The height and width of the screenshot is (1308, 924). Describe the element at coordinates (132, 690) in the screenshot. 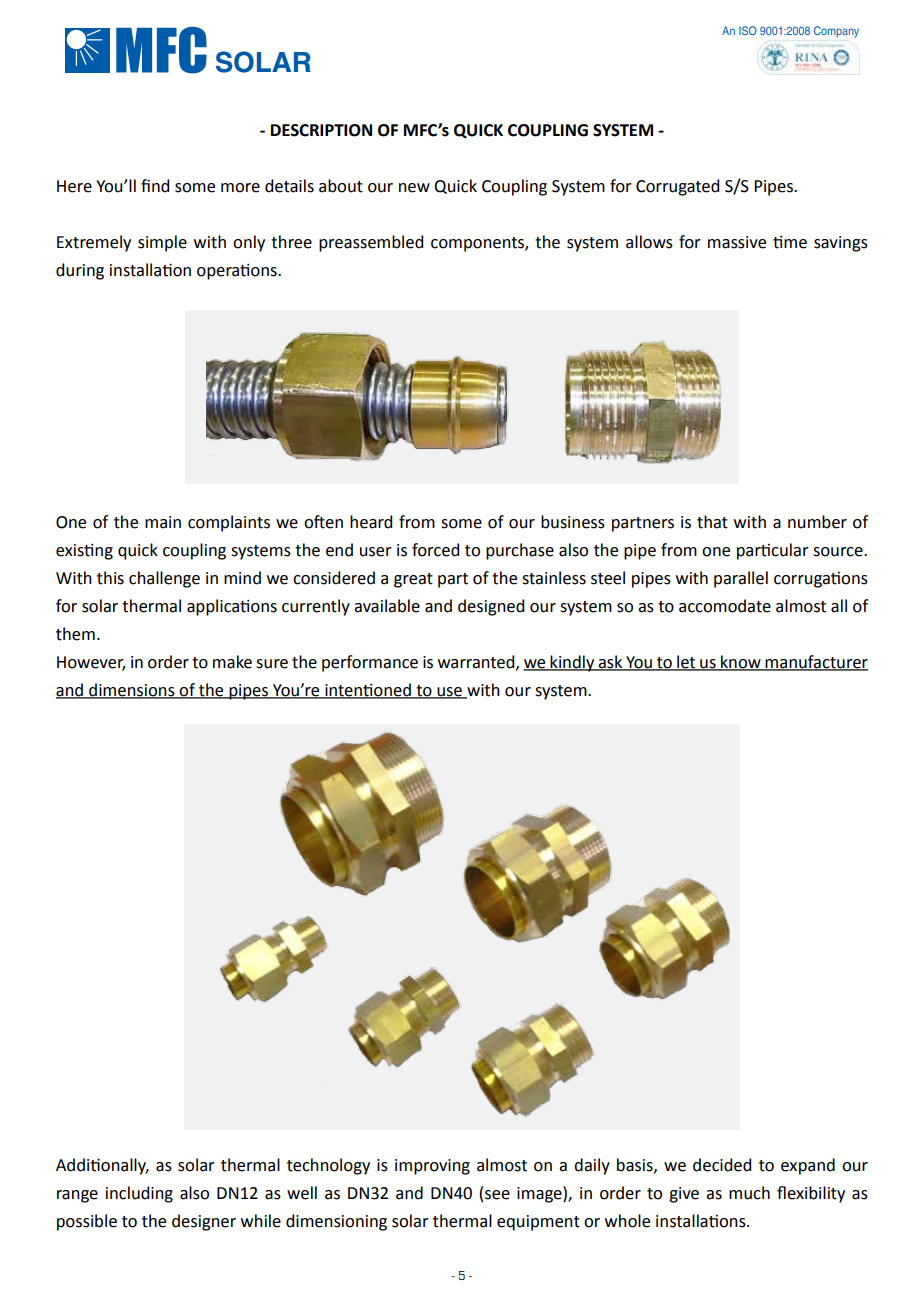

I see `dimensions` at that location.
